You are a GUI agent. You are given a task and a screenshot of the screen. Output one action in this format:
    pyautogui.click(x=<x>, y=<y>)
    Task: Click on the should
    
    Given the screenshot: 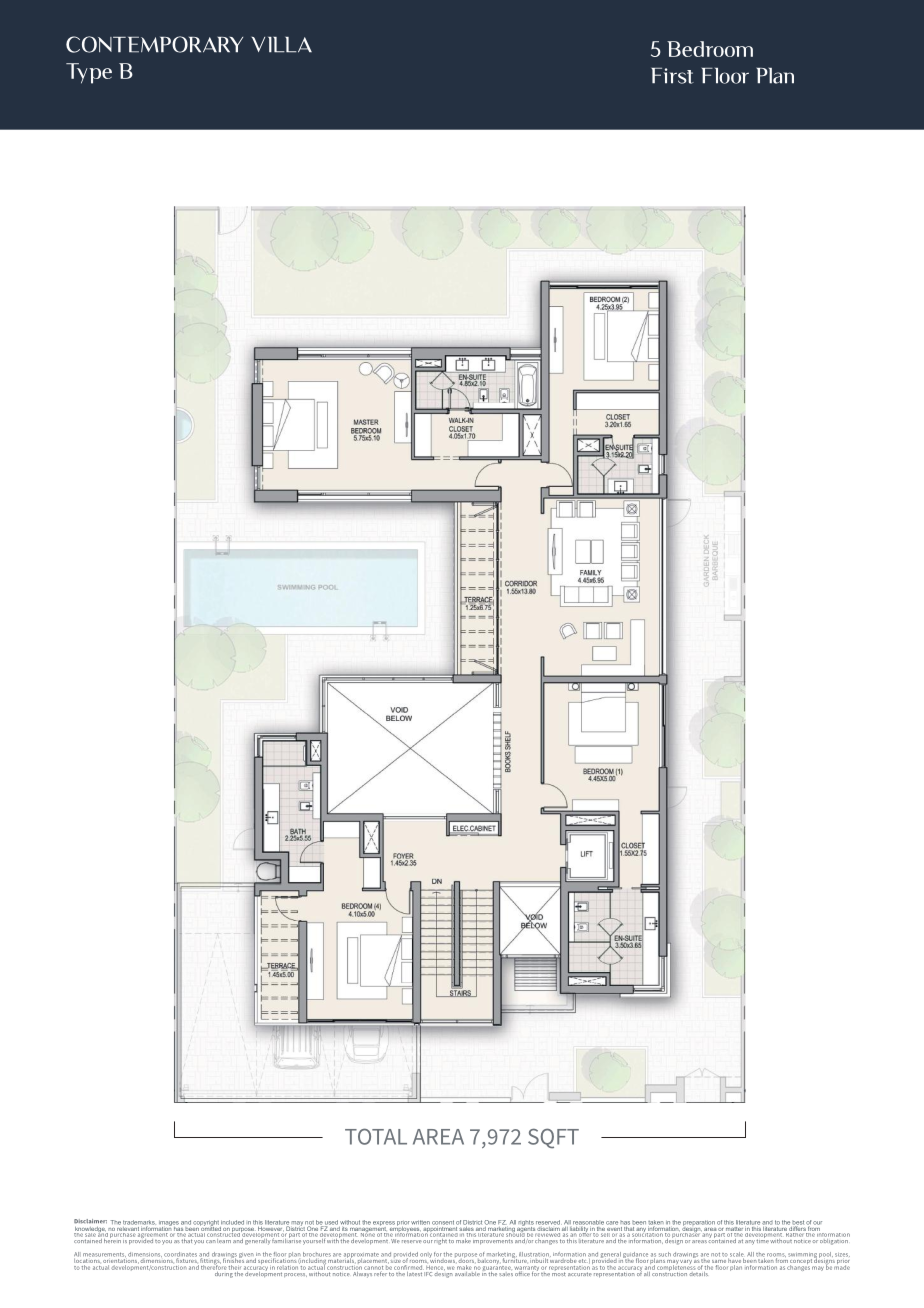 What is the action you would take?
    pyautogui.click(x=515, y=1233)
